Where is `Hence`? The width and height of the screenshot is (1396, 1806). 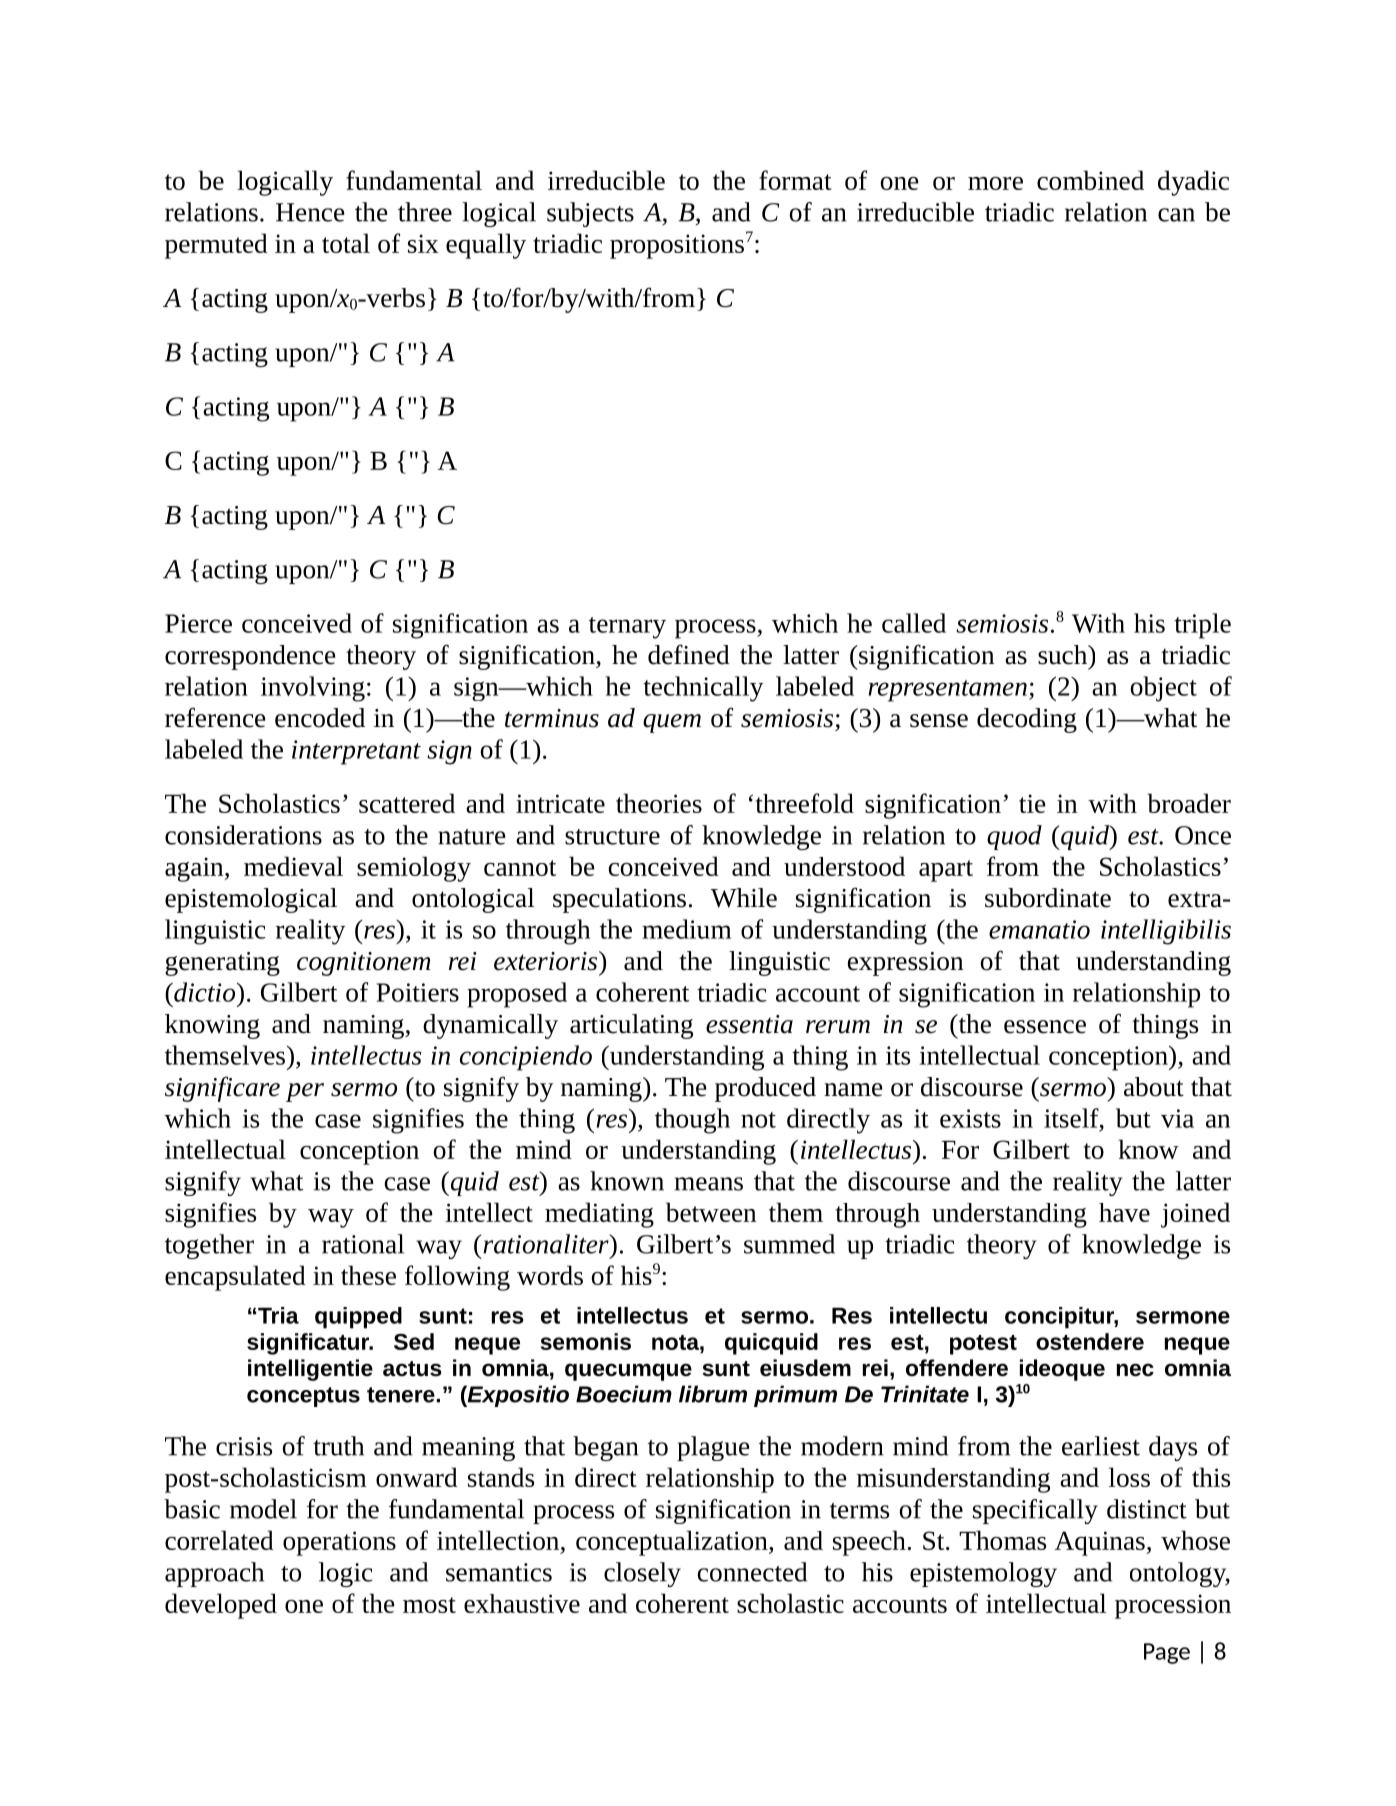 Hence is located at coordinates (310, 212).
